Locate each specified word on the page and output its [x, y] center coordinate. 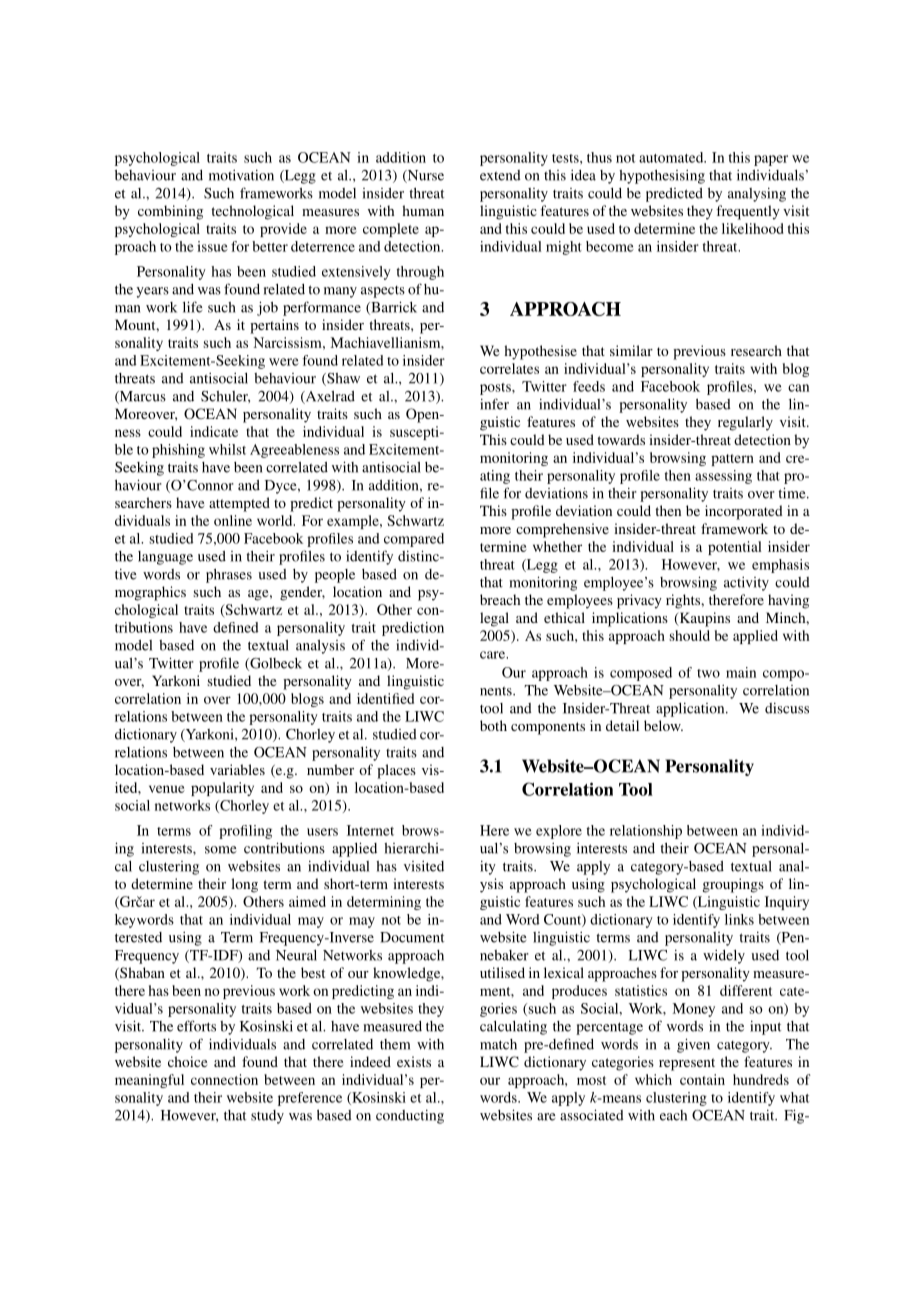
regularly [745, 423]
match [498, 1044]
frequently [748, 212]
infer [494, 404]
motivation [241, 175]
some [221, 850]
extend [500, 175]
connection [224, 1079]
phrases [229, 576]
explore [559, 832]
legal [494, 619]
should [689, 635]
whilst [227, 449]
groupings [733, 885]
